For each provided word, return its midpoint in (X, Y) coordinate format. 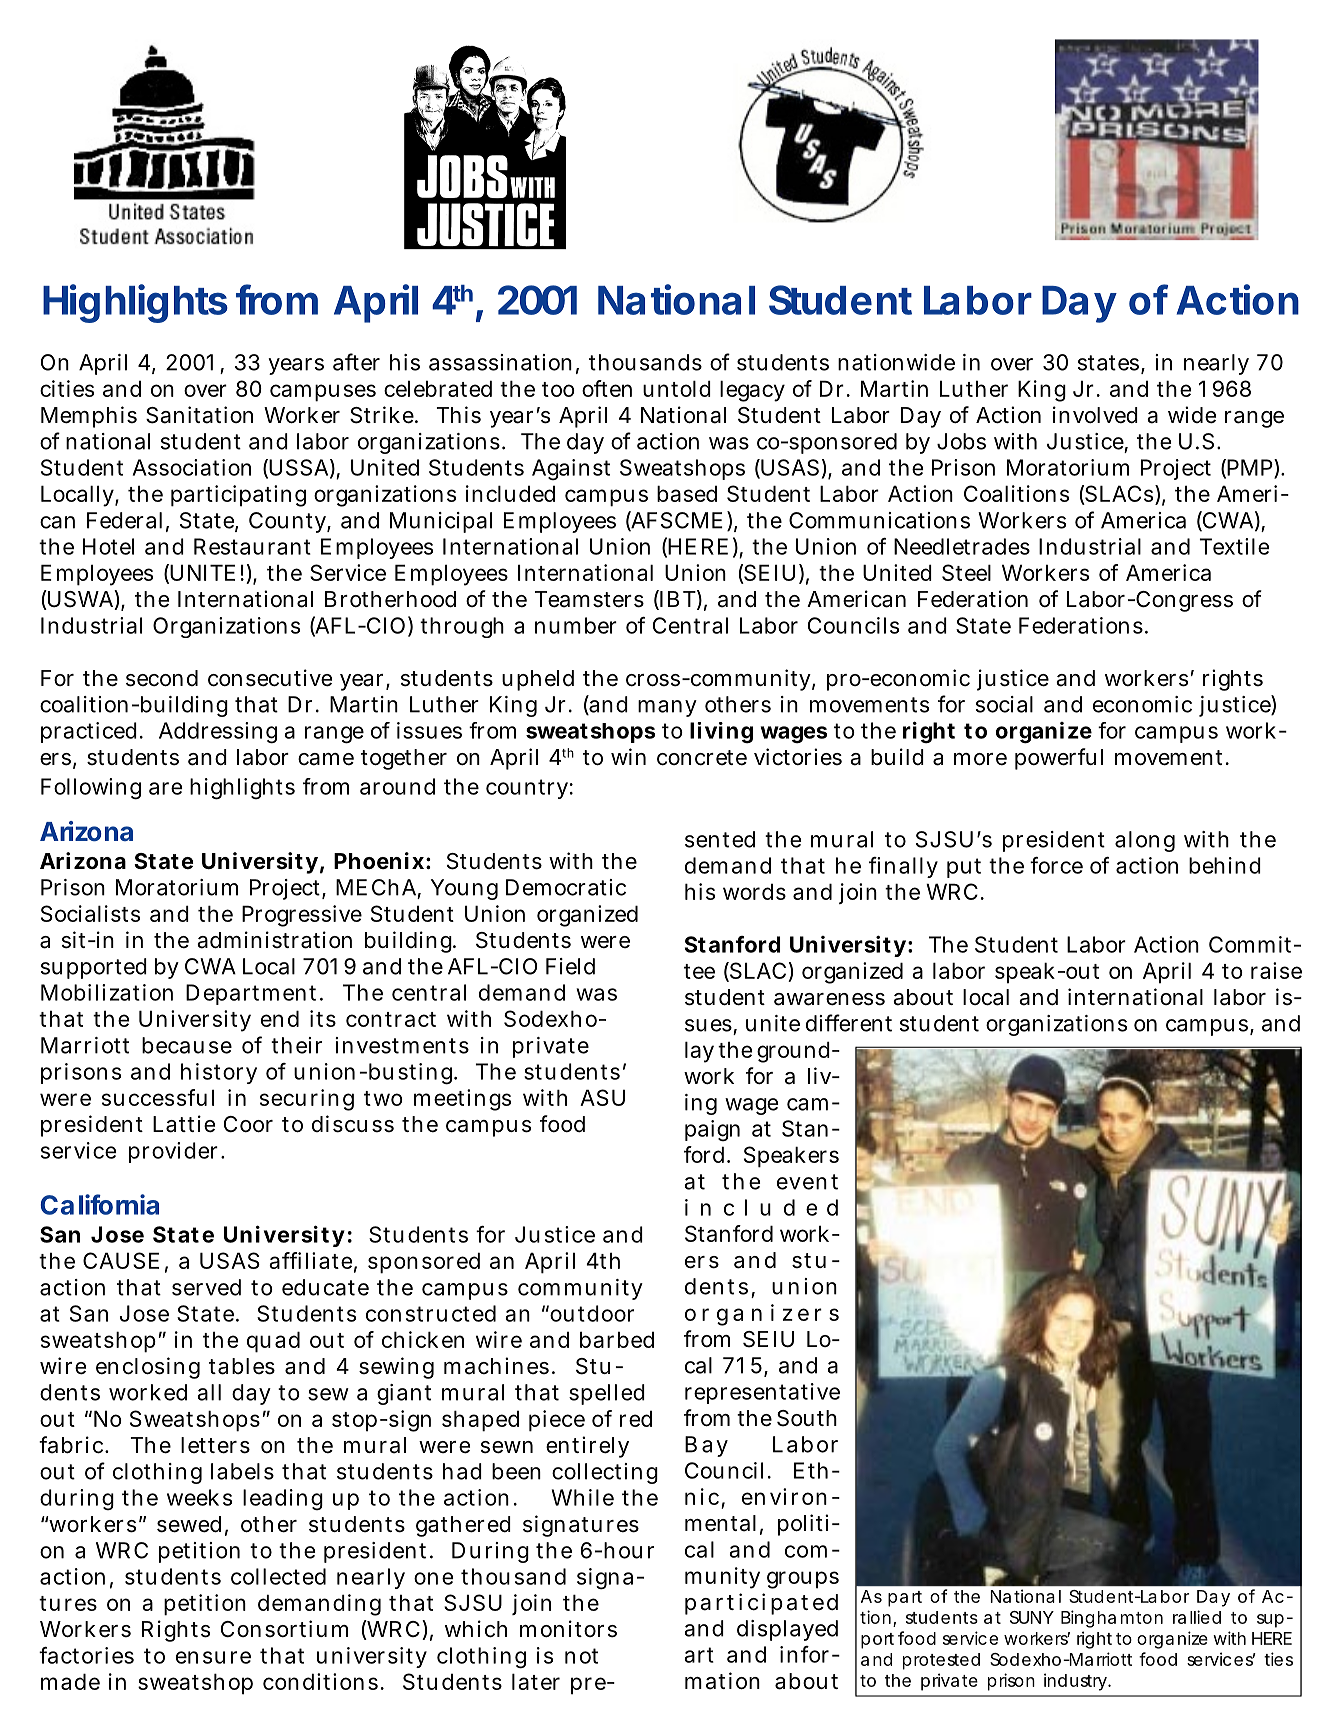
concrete (702, 758)
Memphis (89, 417)
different (849, 1023)
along (1145, 841)
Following (91, 789)
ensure (213, 1657)
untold (677, 388)
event (807, 1182)
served (206, 1287)
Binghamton (1112, 1619)
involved (1095, 415)
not (581, 1656)
